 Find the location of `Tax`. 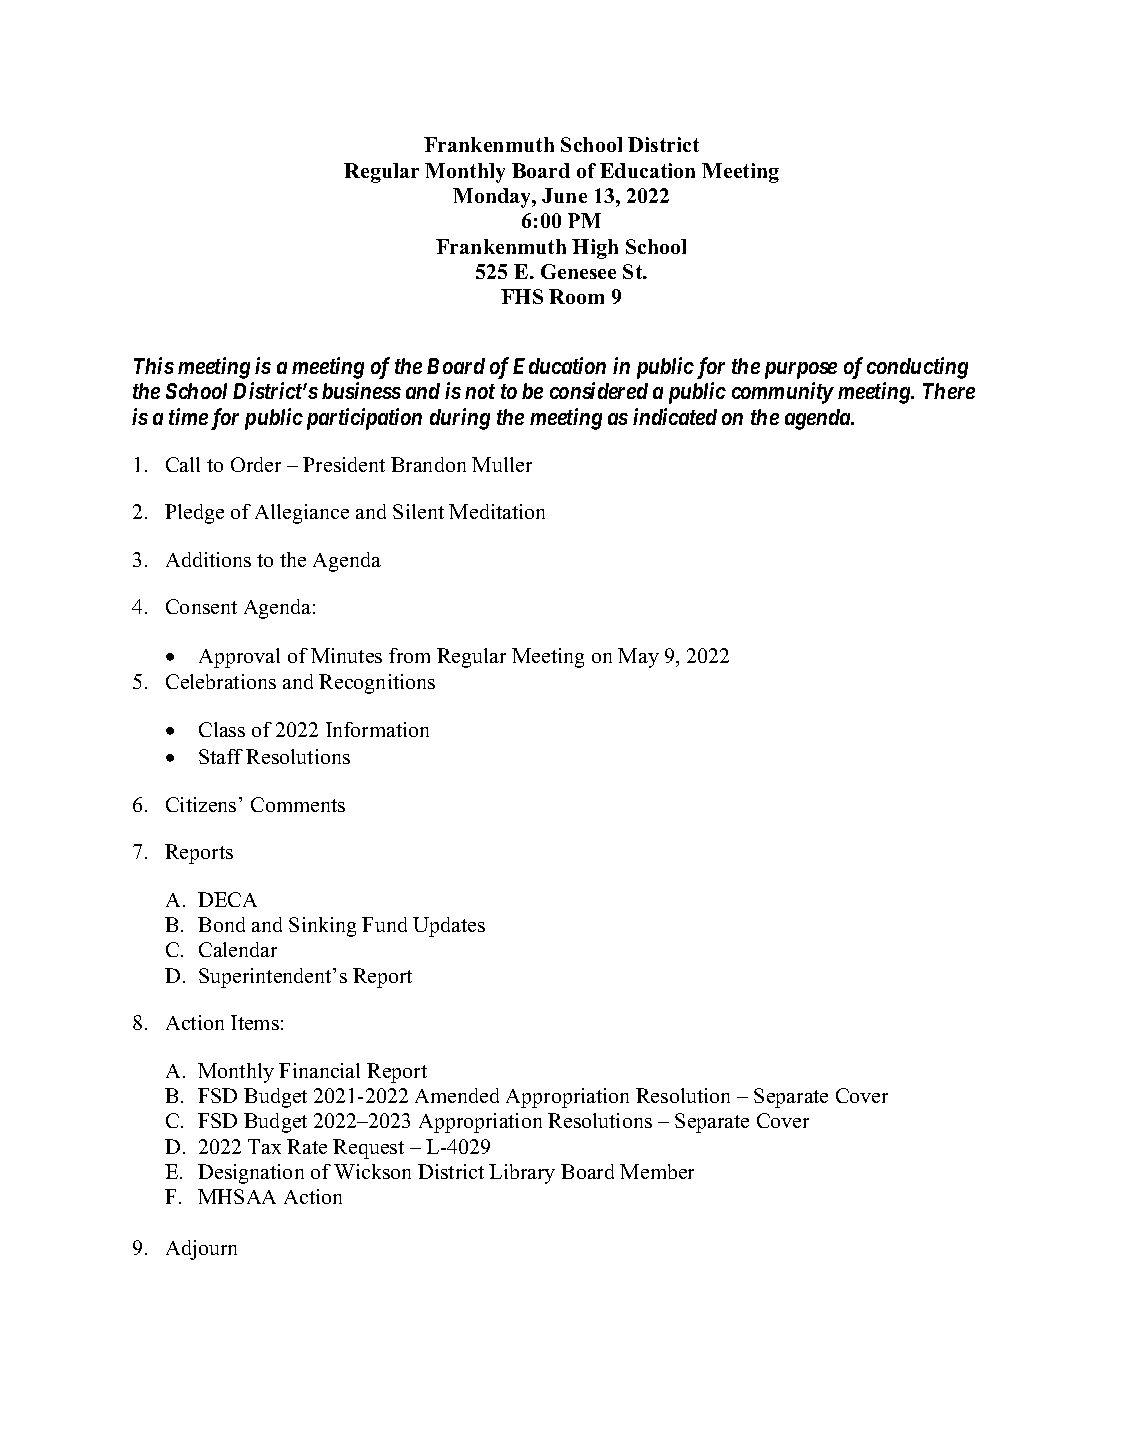

Tax is located at coordinates (264, 1146).
